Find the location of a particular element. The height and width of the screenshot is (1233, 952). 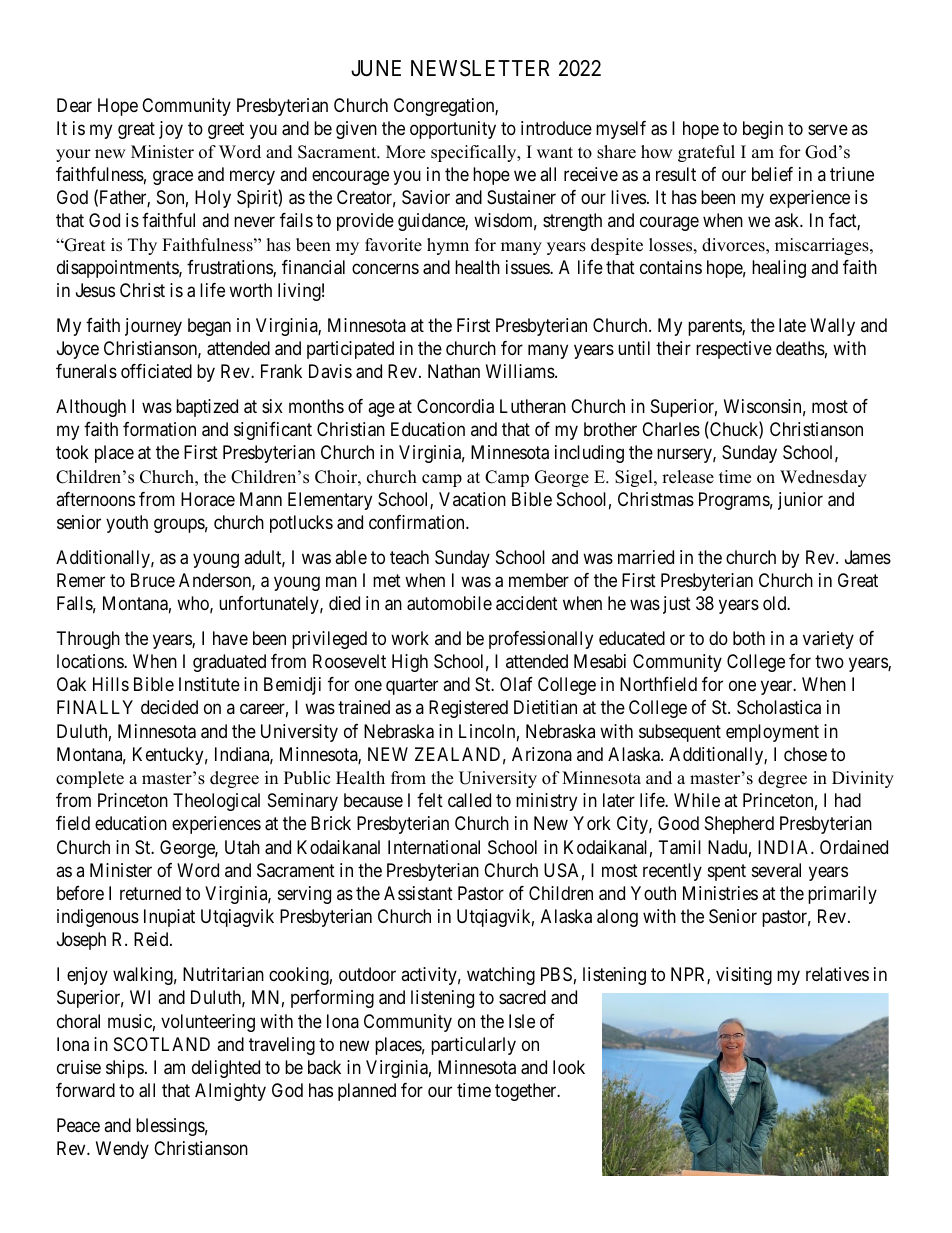

both is located at coordinates (749, 638).
